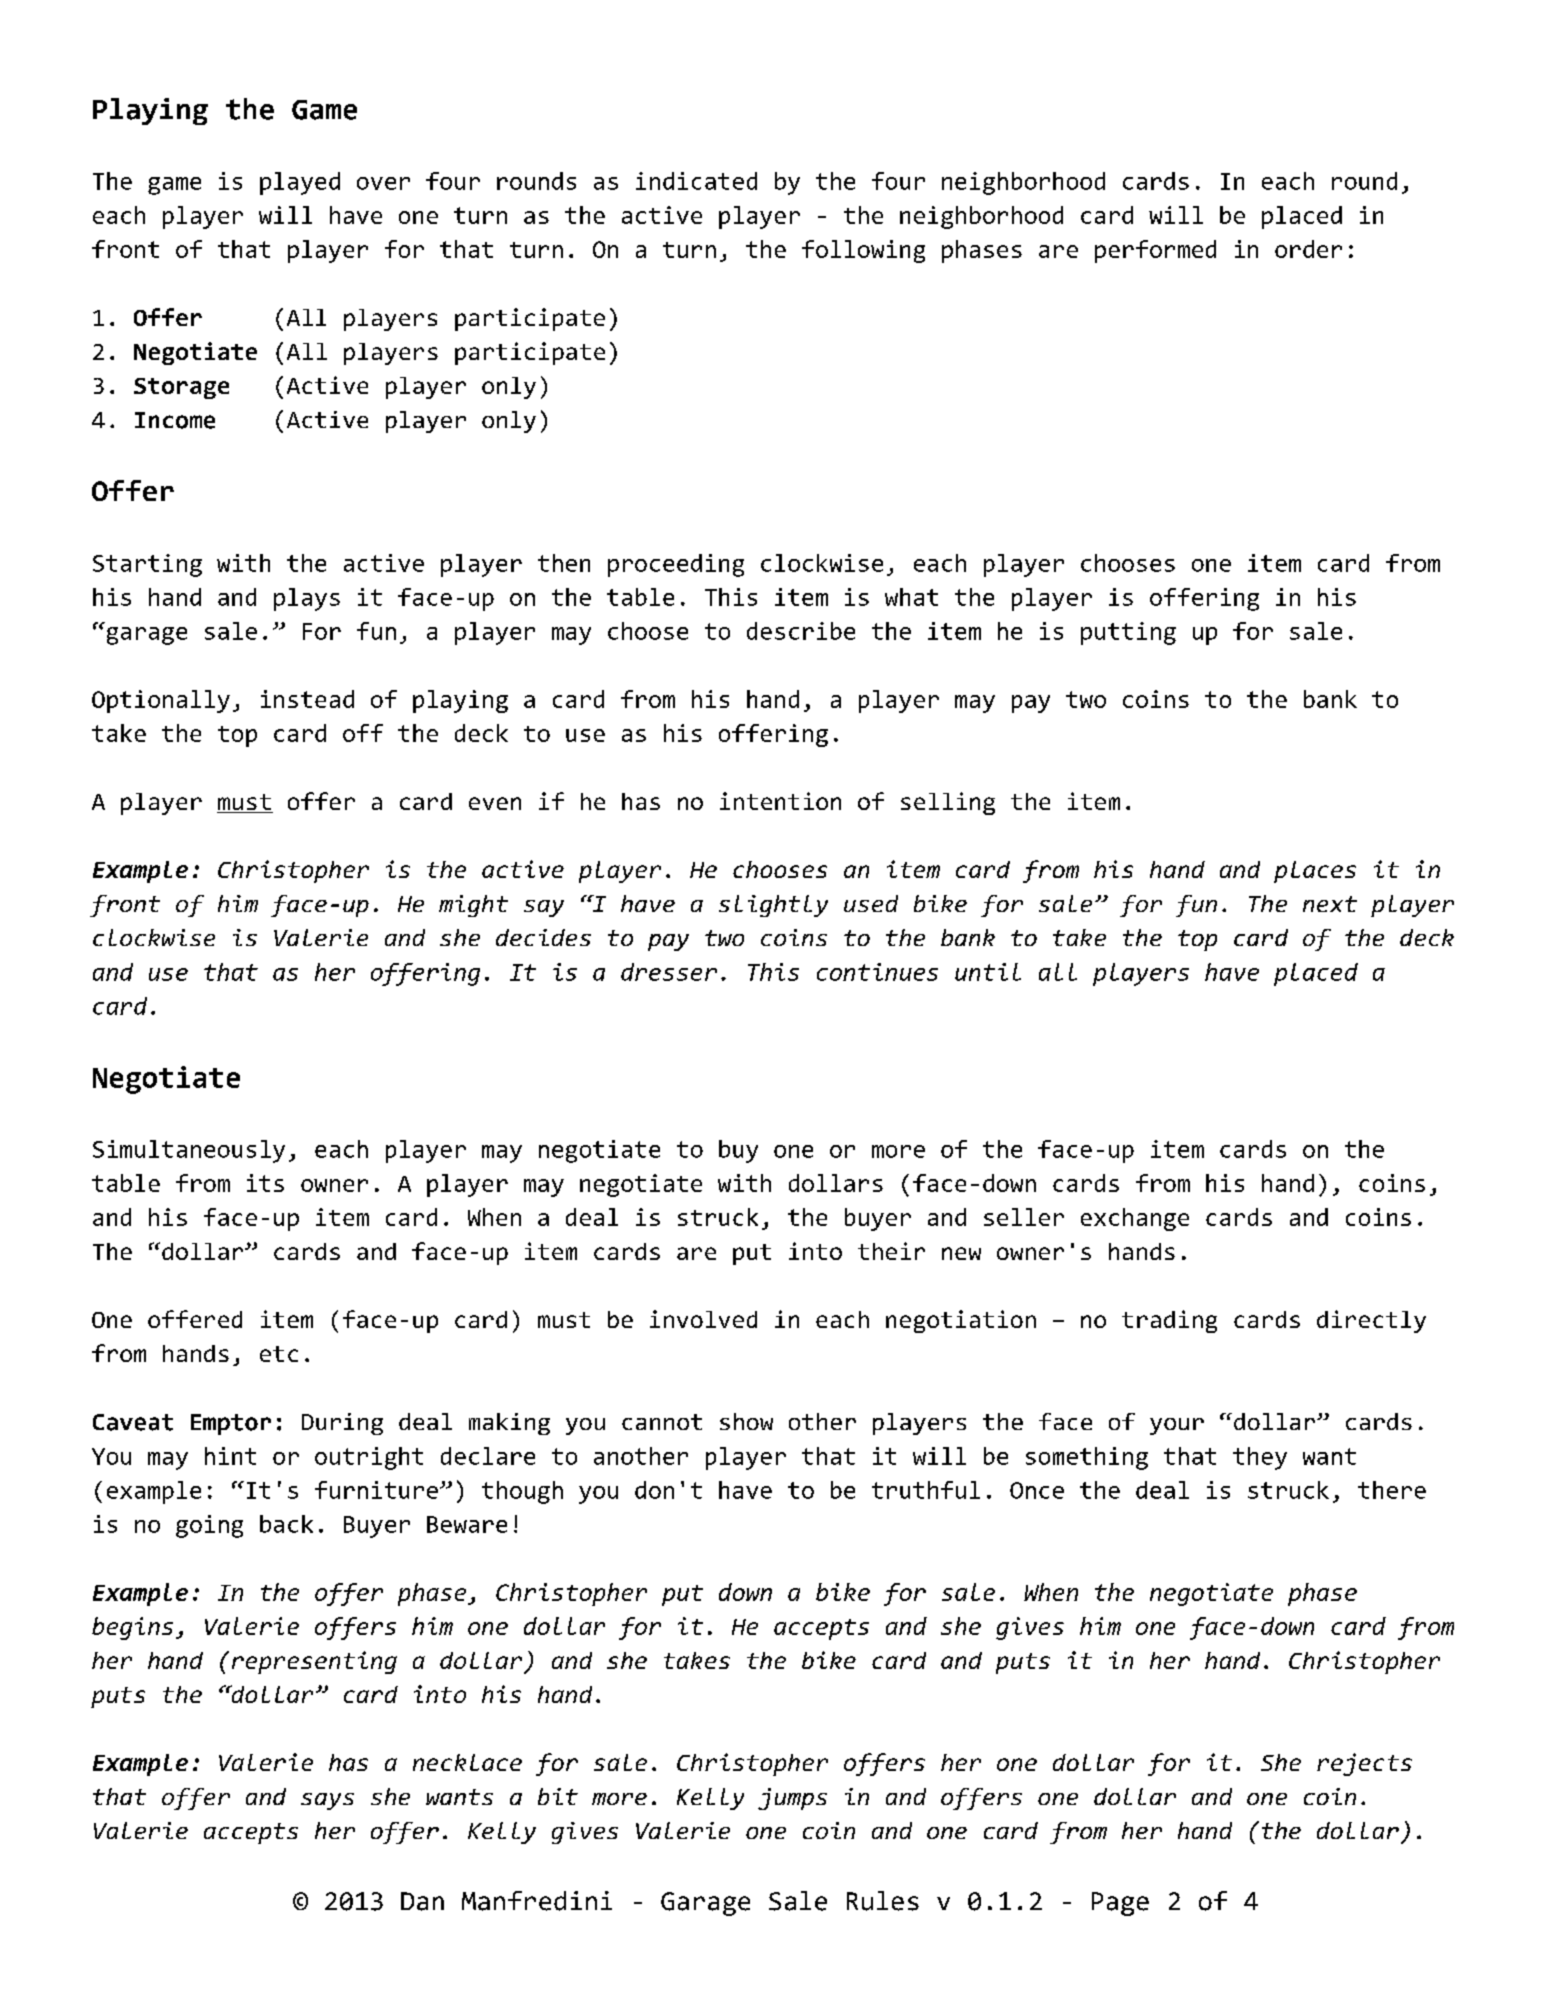  Describe the element at coordinates (300, 183) in the document. I see `played` at that location.
